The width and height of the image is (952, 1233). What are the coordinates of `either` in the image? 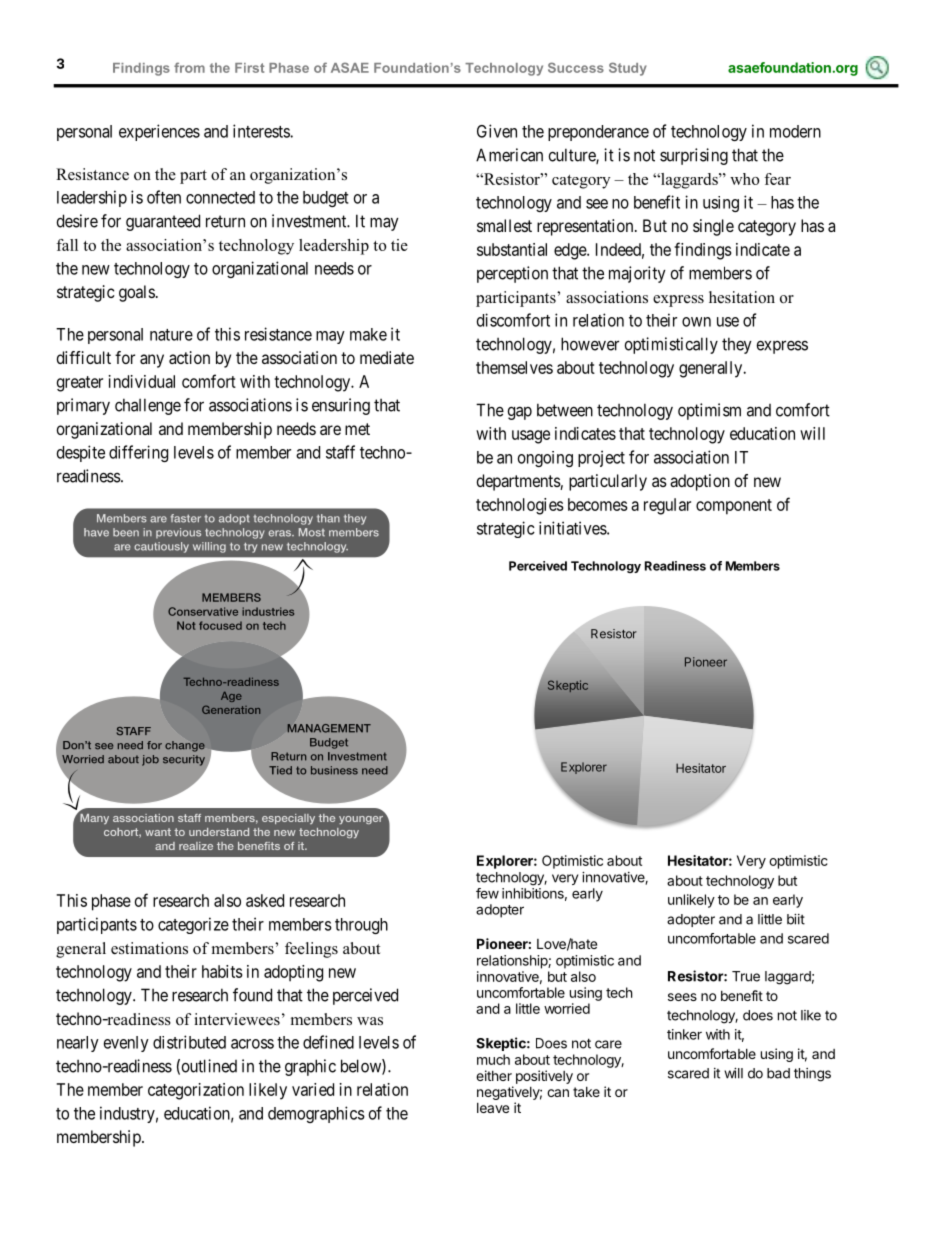 It's located at (494, 1075).
